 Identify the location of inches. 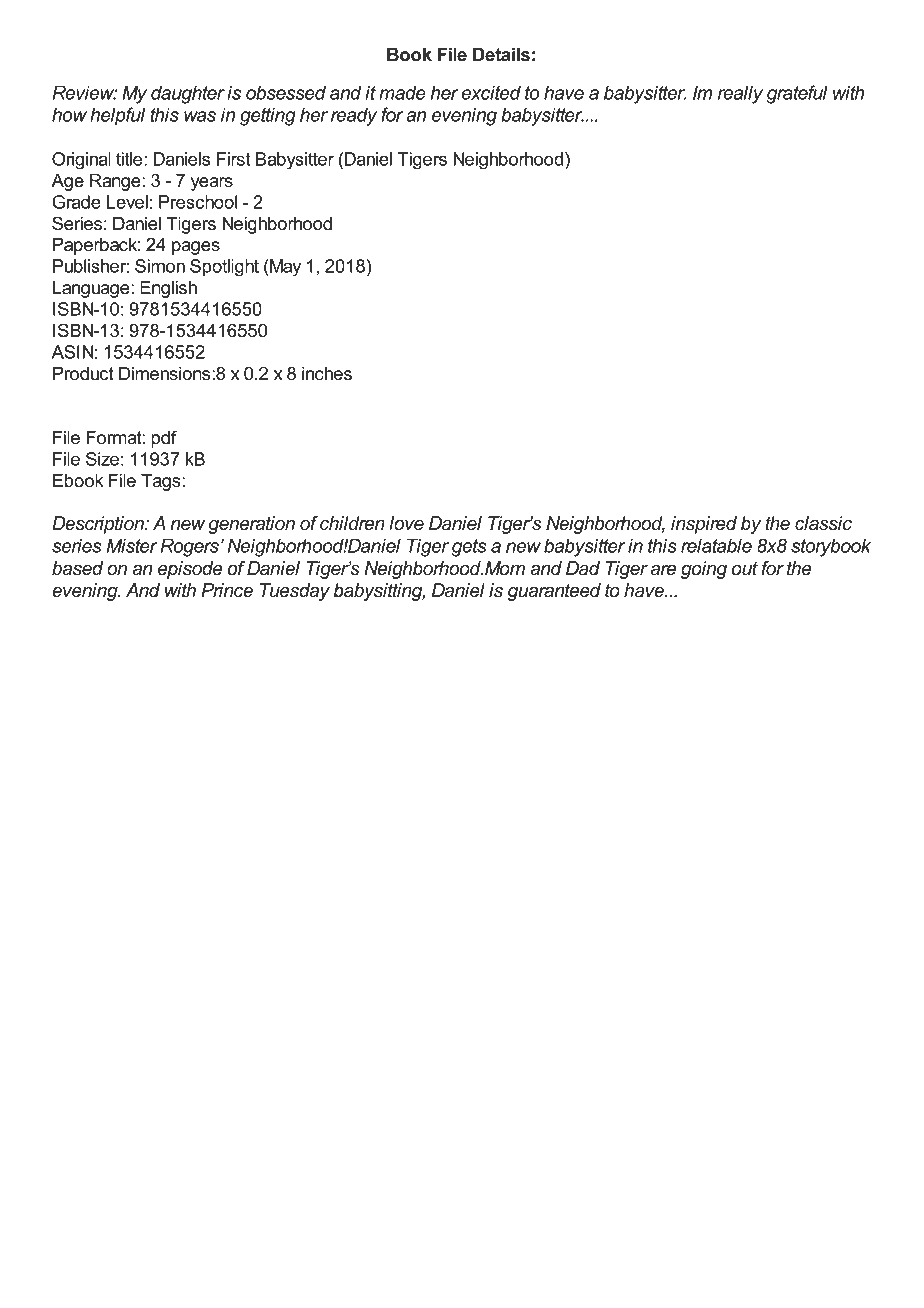
(327, 374).
